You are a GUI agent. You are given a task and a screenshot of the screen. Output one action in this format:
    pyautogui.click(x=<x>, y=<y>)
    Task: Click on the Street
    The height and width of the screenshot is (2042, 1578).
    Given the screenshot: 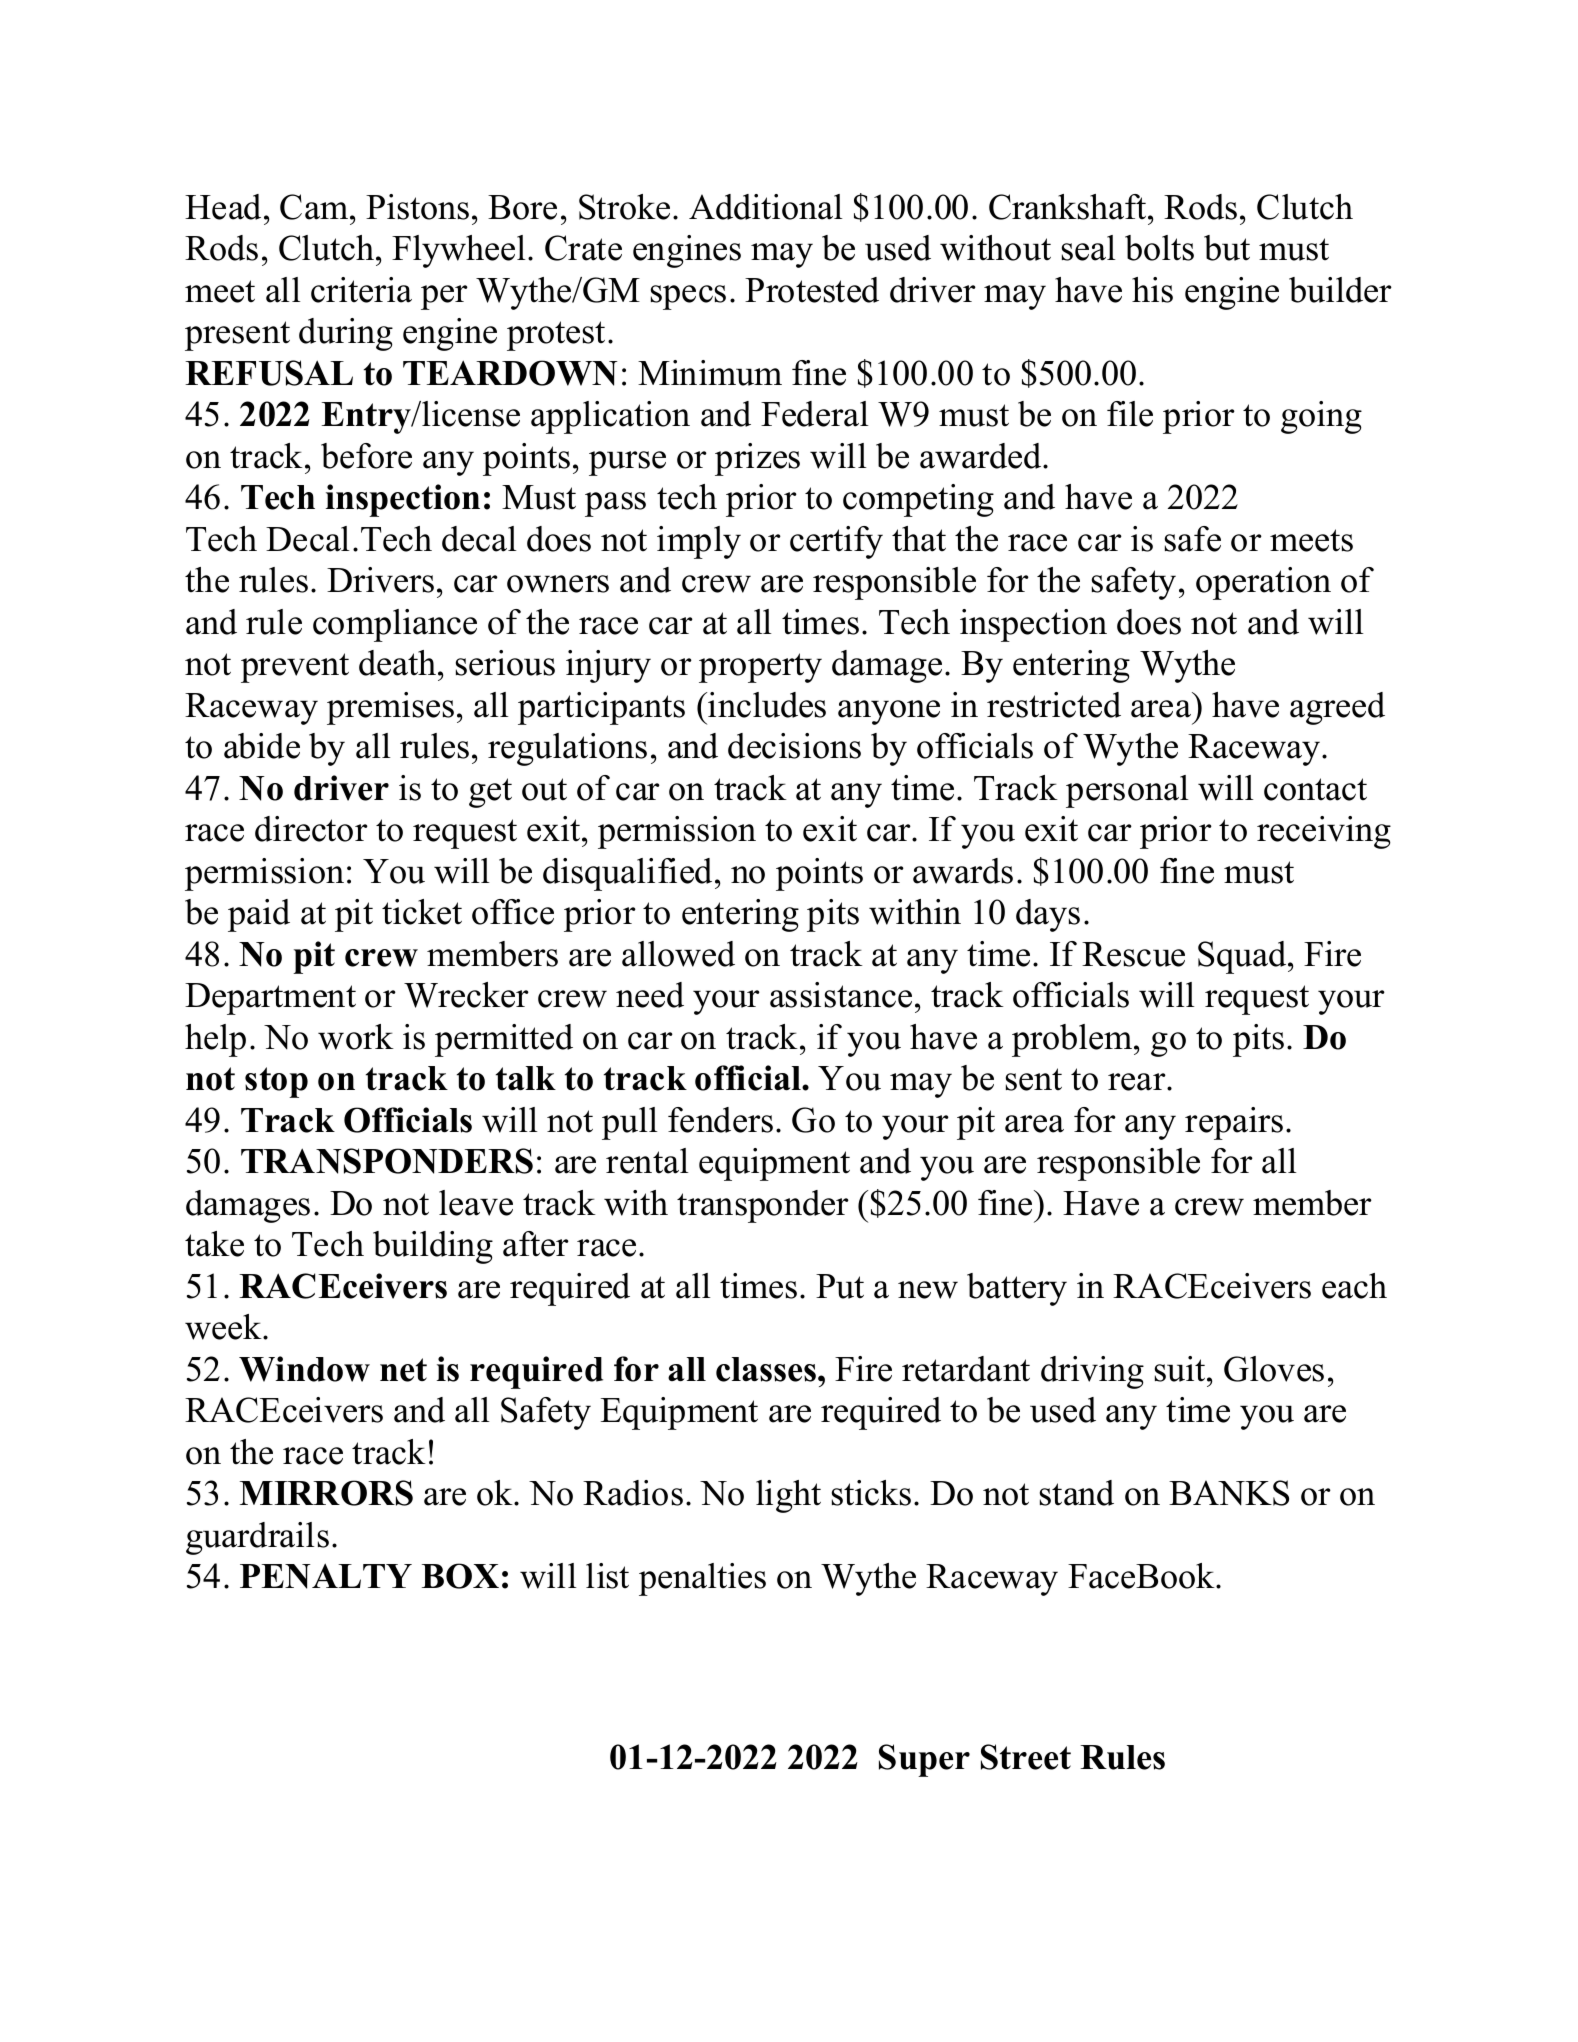 What is the action you would take?
    pyautogui.click(x=1026, y=1757)
